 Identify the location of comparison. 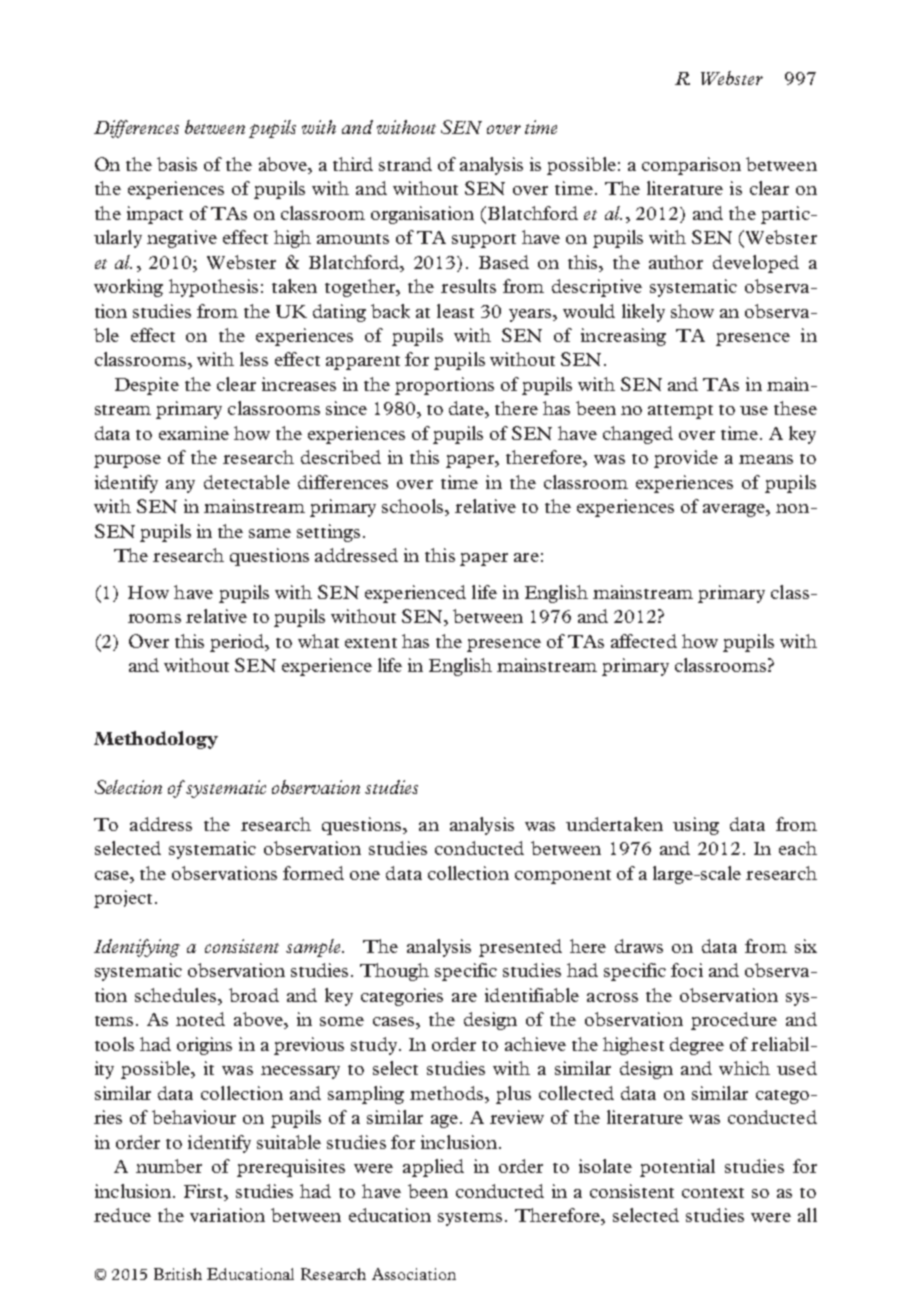
(691, 166).
